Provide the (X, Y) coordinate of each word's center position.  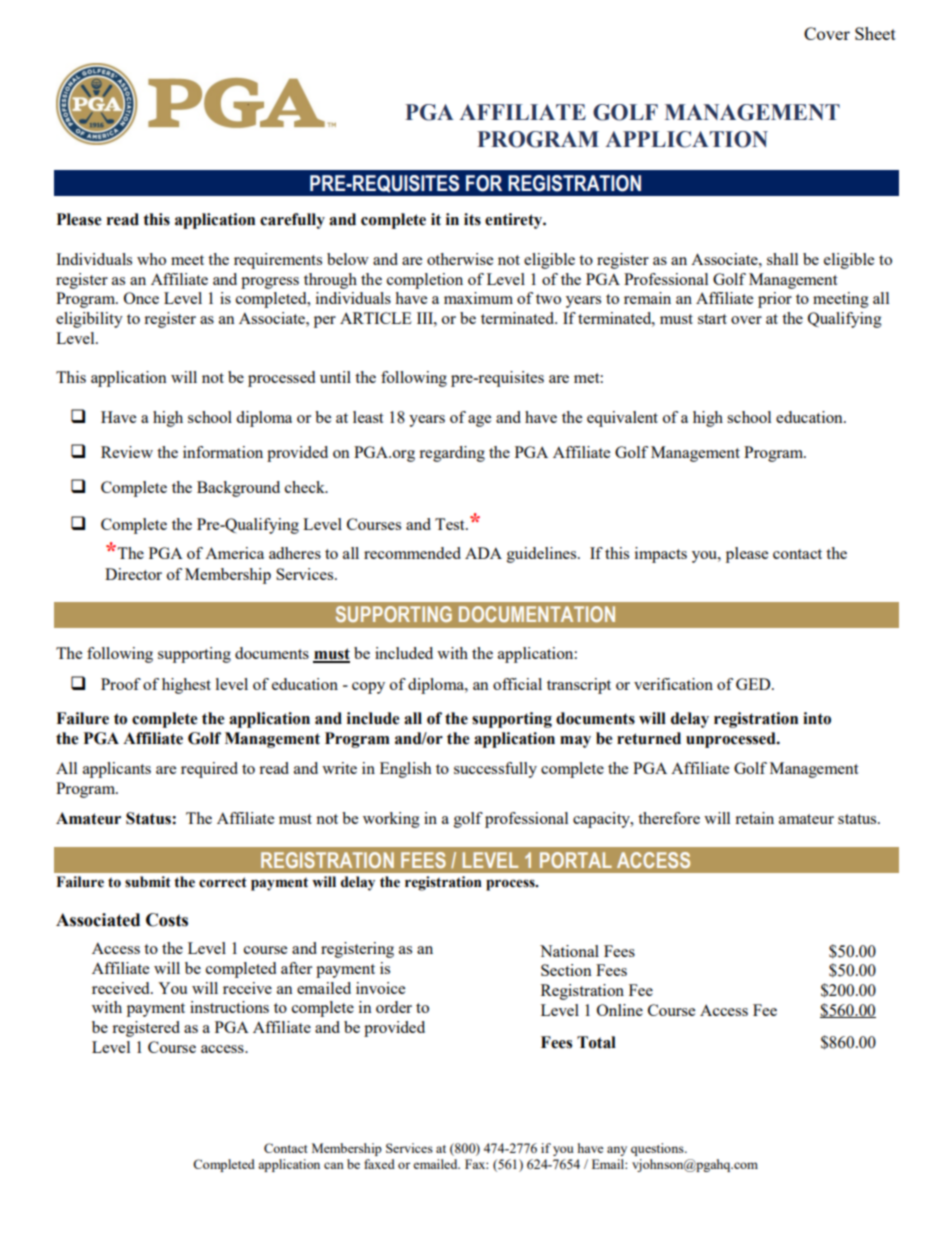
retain (754, 818)
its (472, 219)
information (223, 452)
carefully (292, 221)
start (712, 319)
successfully (495, 770)
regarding (452, 454)
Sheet (875, 33)
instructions (229, 1007)
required (209, 770)
